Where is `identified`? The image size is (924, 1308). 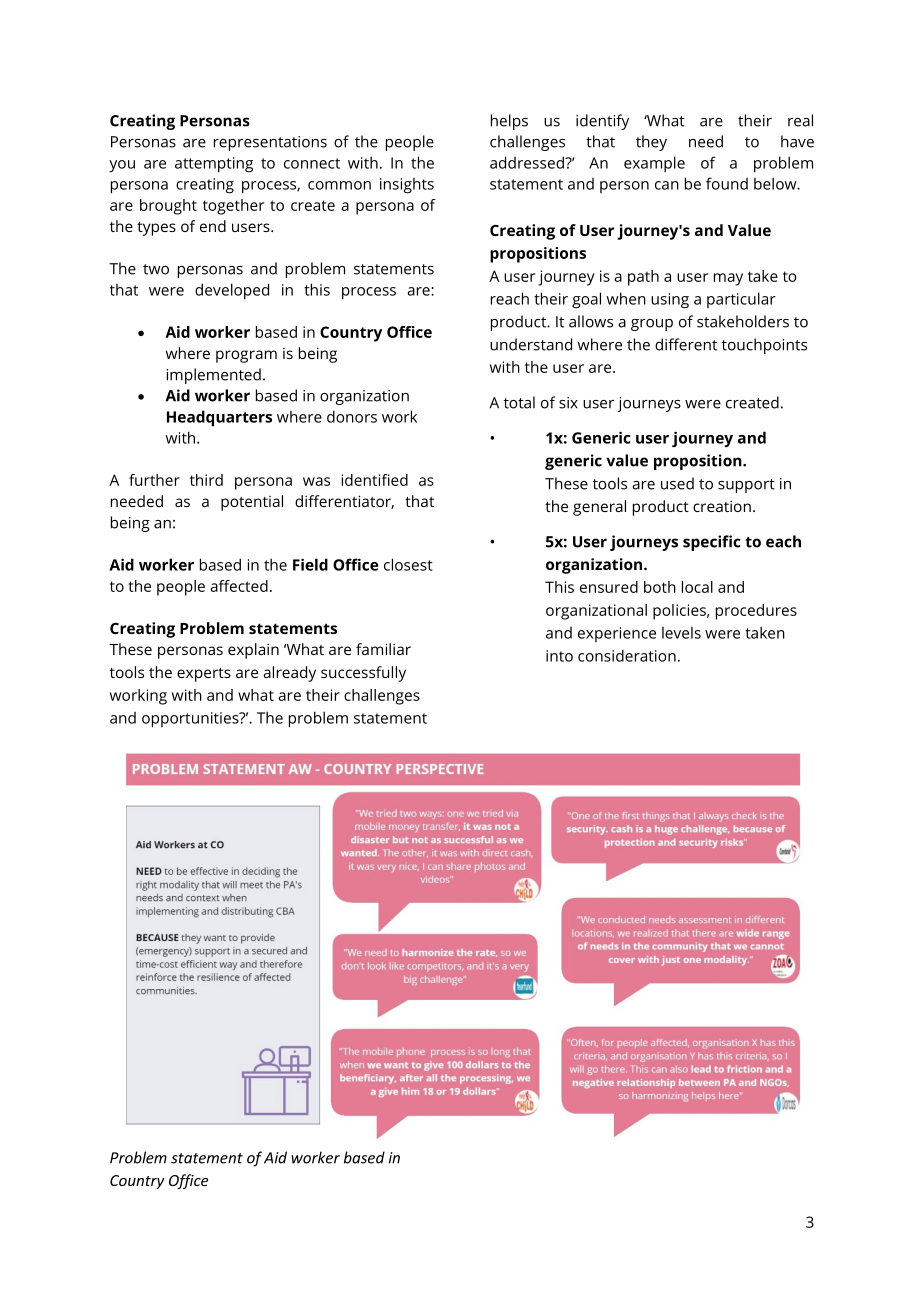
identified is located at coordinates (375, 480).
